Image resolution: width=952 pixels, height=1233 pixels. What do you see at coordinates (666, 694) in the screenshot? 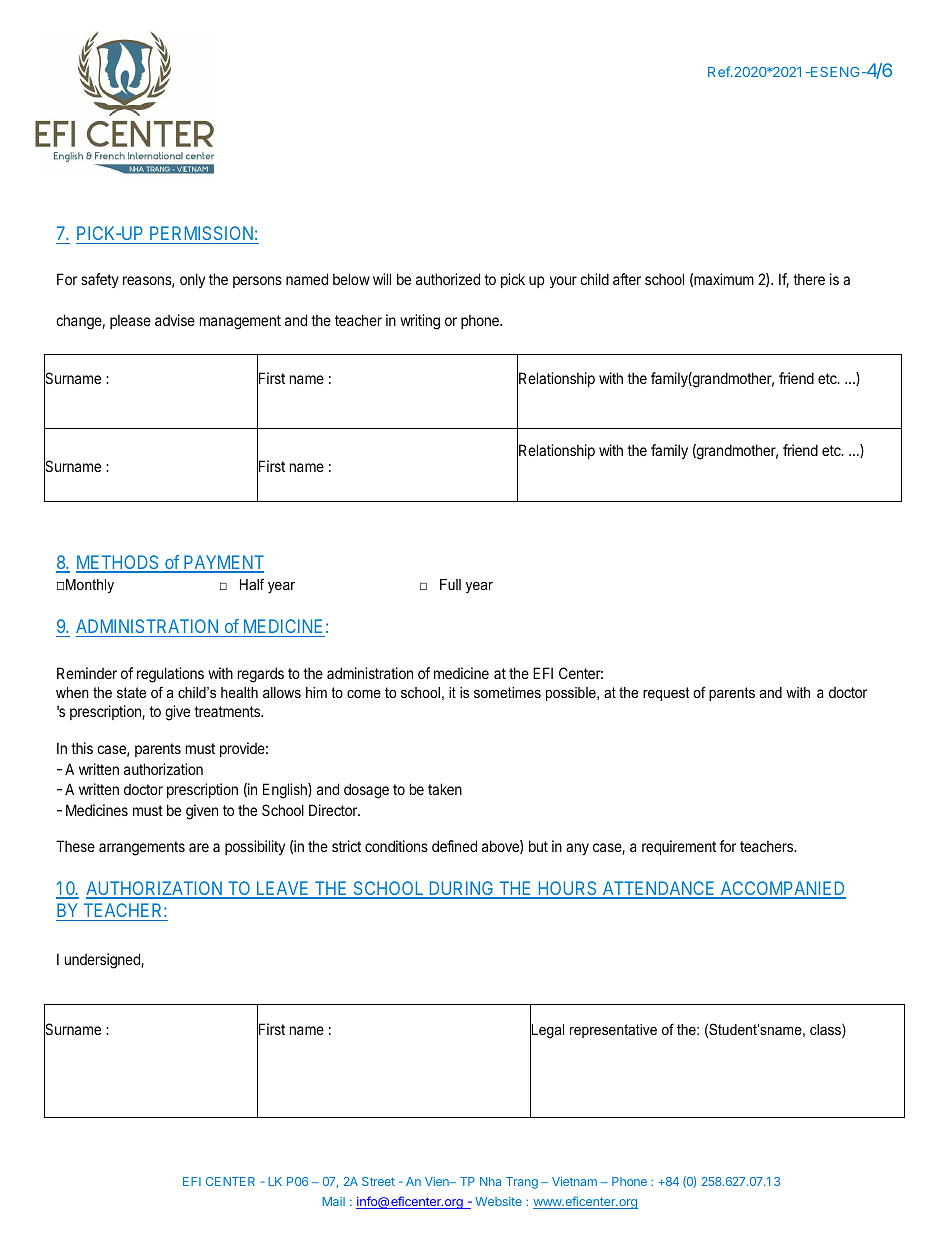
I see `request` at bounding box center [666, 694].
